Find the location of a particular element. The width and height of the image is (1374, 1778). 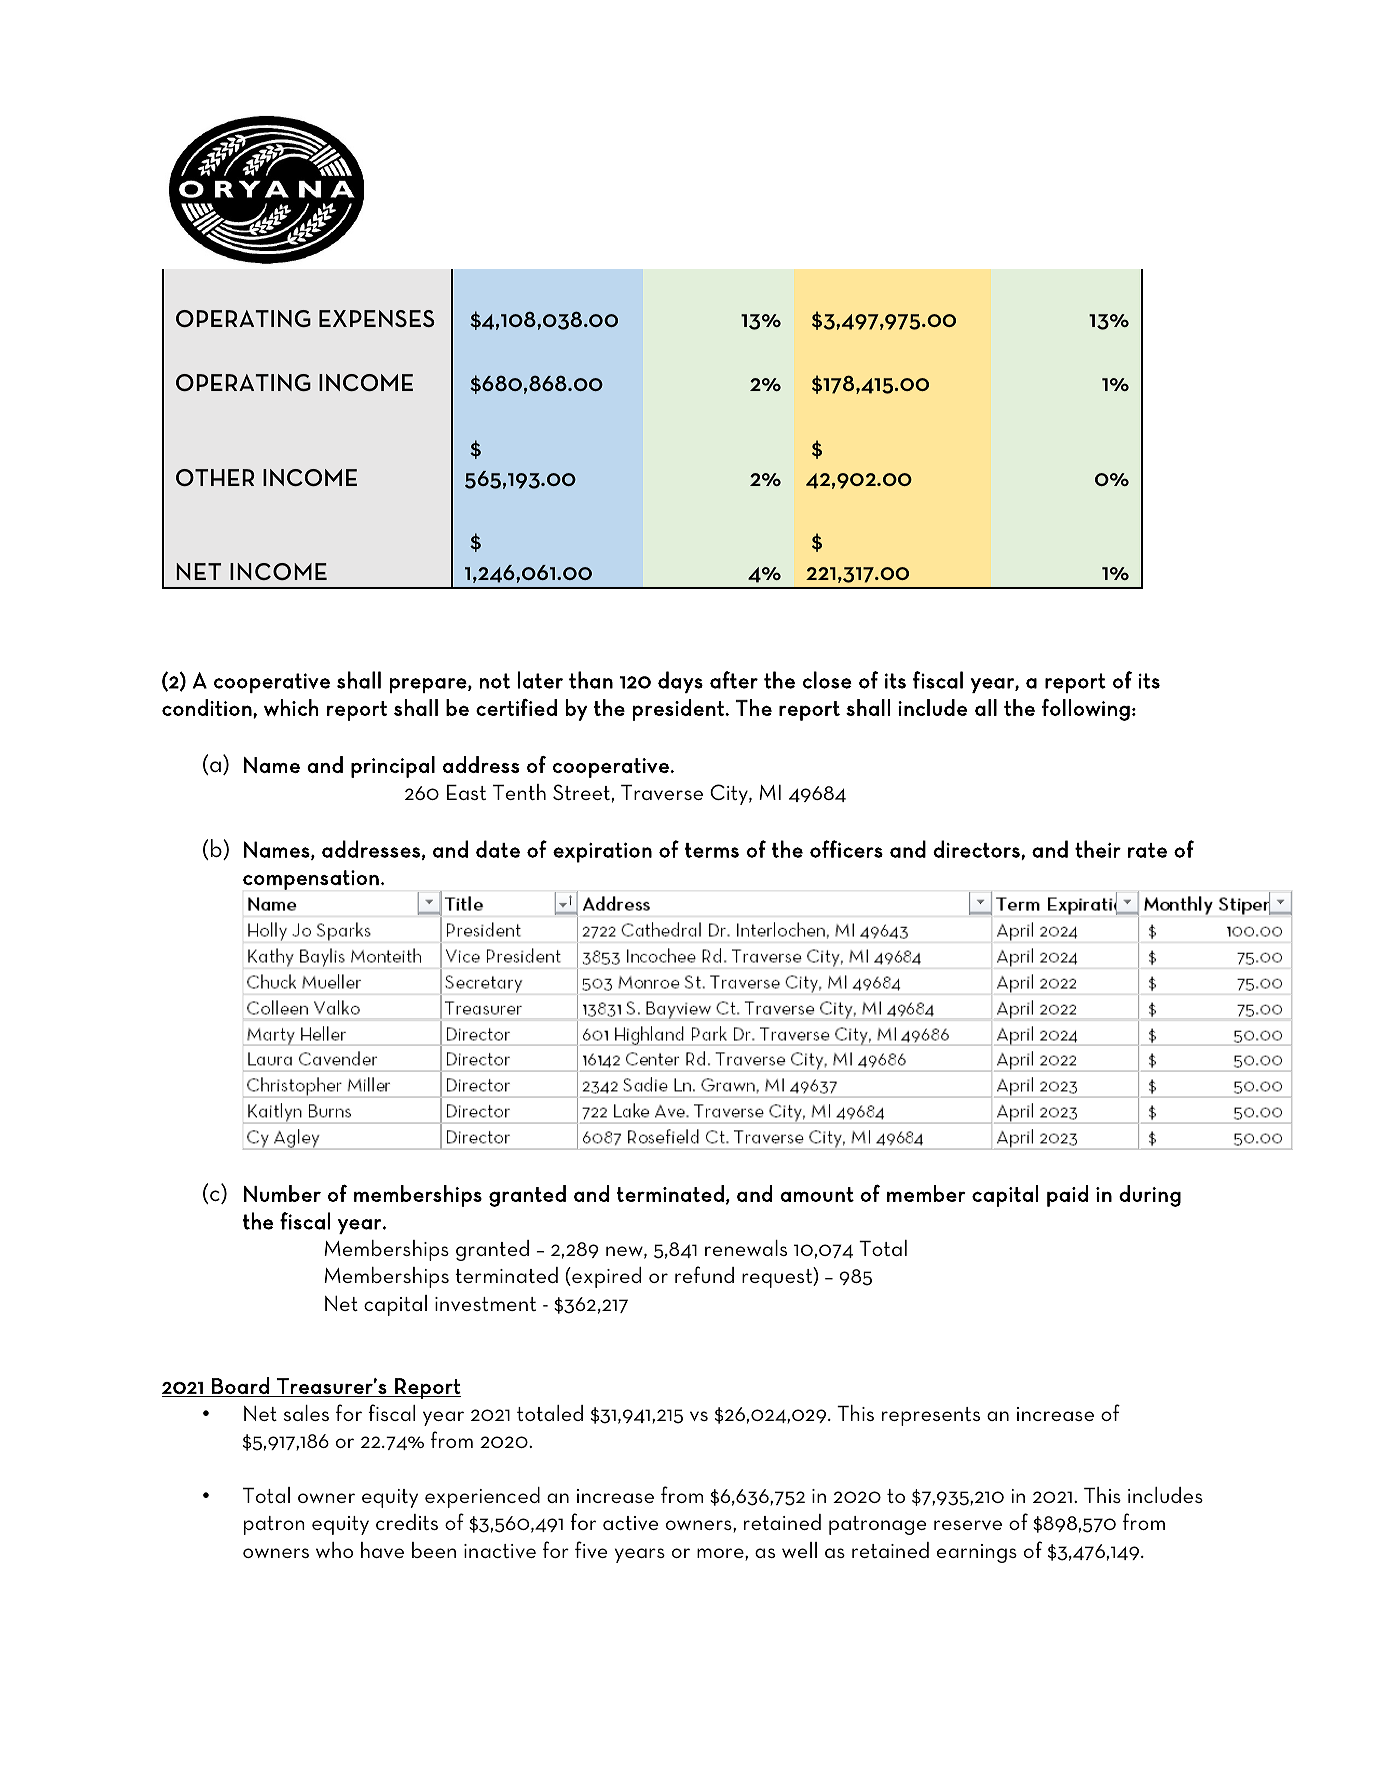

who is located at coordinates (334, 1550).
